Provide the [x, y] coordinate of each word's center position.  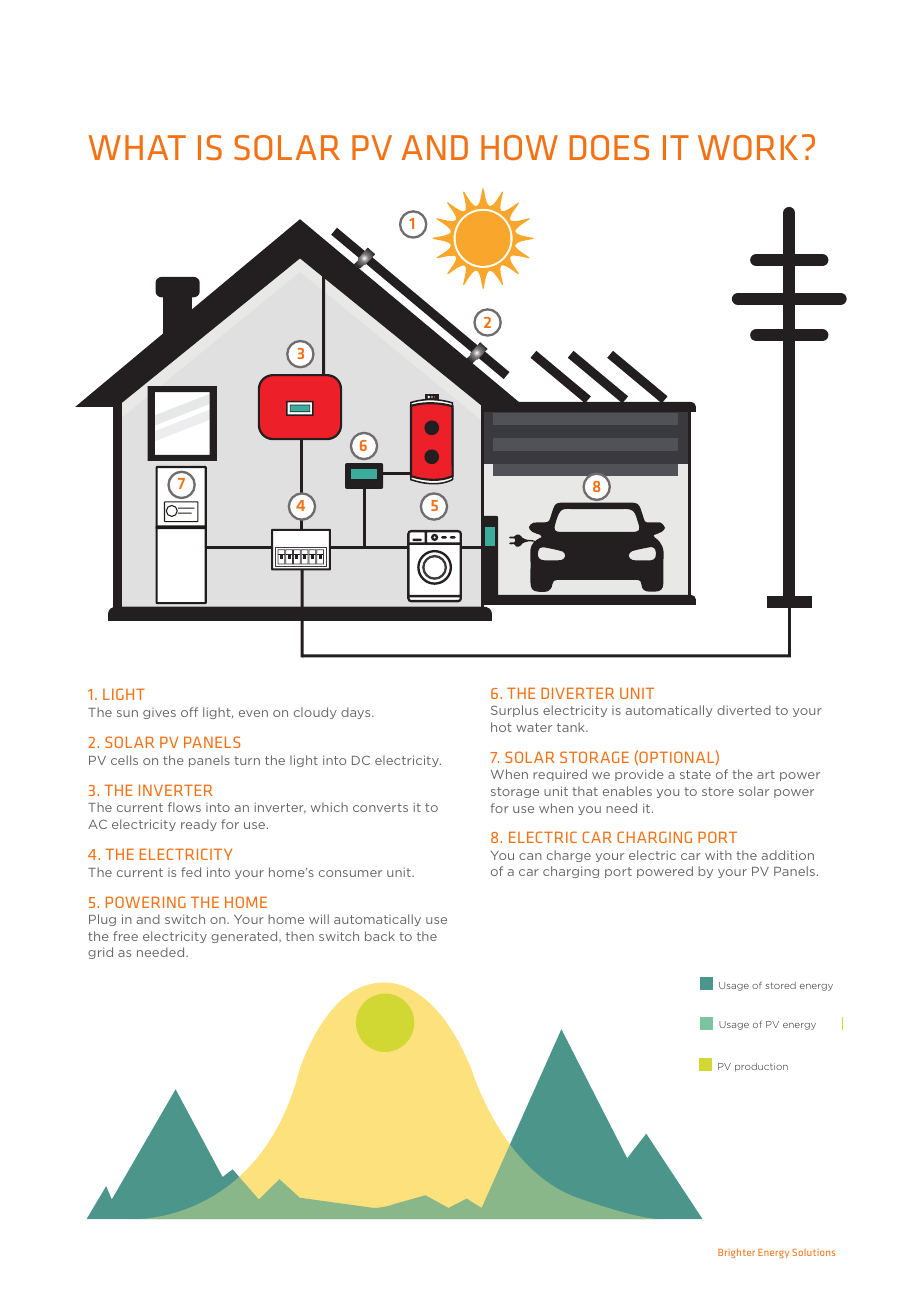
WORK [748, 147]
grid [100, 953]
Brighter [736, 1253]
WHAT [137, 147]
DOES [609, 147]
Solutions [813, 1252]
